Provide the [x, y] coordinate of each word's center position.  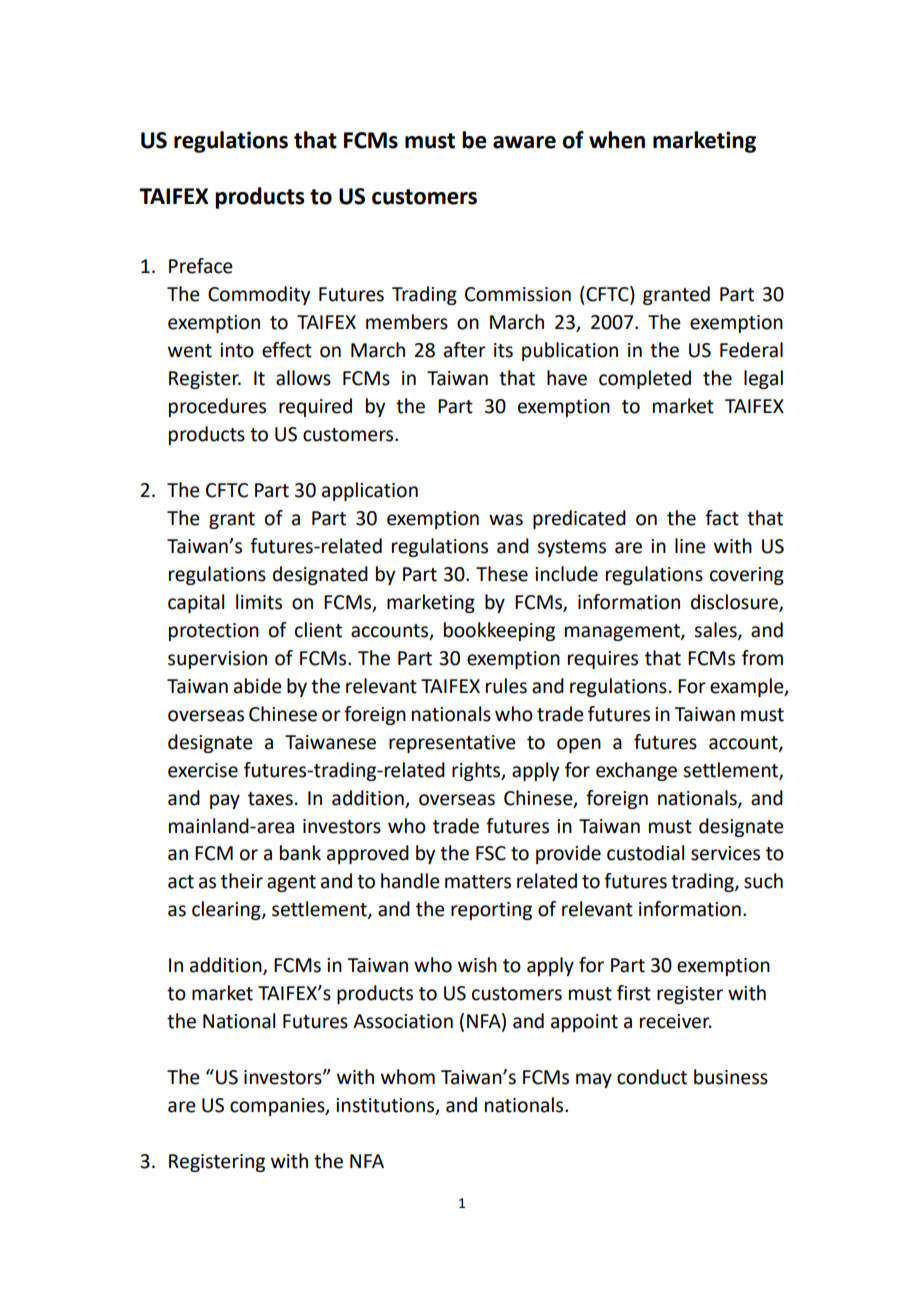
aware [524, 142]
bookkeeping [499, 631]
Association [403, 1021]
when [617, 140]
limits [259, 602]
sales [716, 630]
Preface [201, 266]
